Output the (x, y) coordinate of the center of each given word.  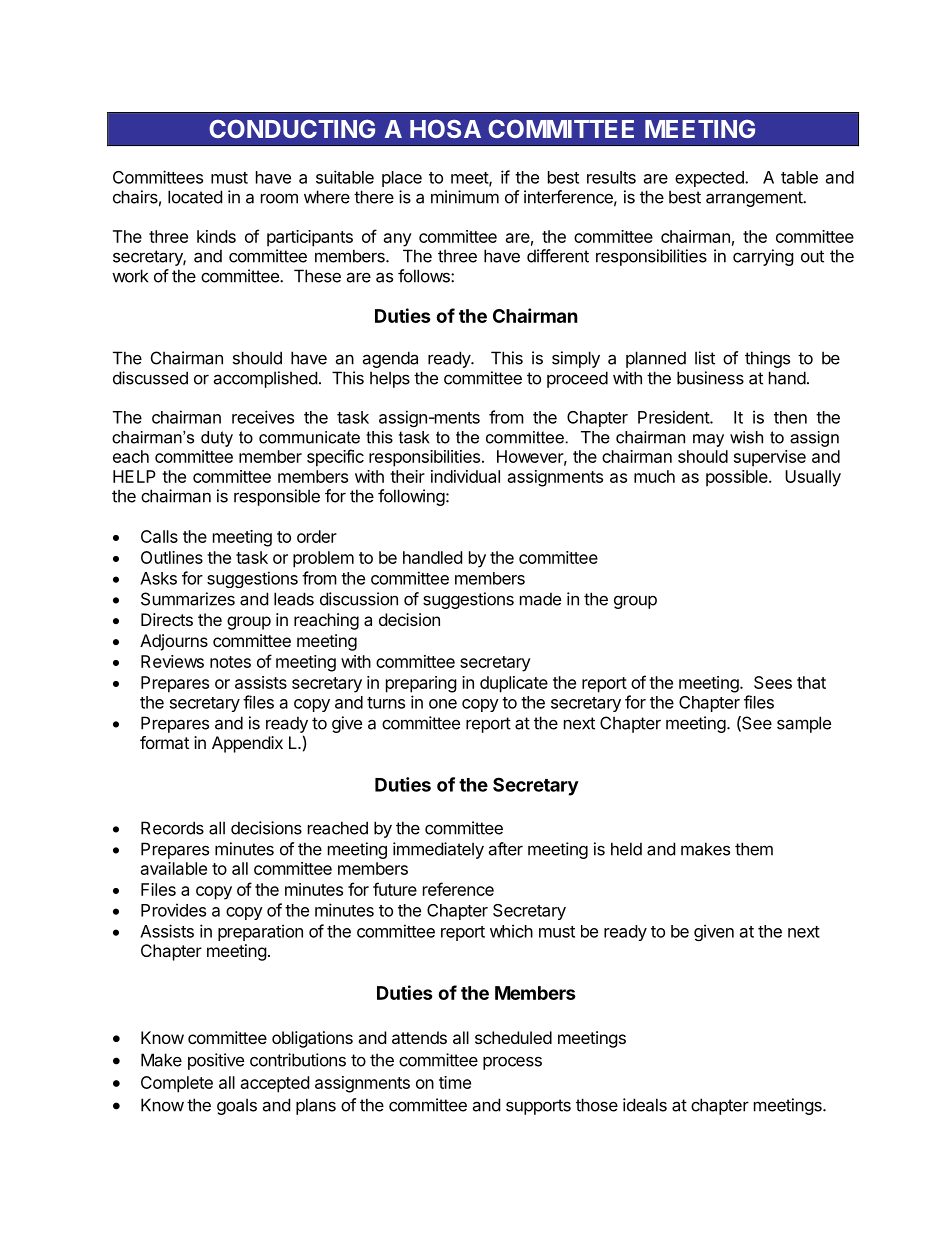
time (455, 1082)
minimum (465, 197)
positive (216, 1061)
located (195, 197)
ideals (645, 1105)
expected (710, 179)
